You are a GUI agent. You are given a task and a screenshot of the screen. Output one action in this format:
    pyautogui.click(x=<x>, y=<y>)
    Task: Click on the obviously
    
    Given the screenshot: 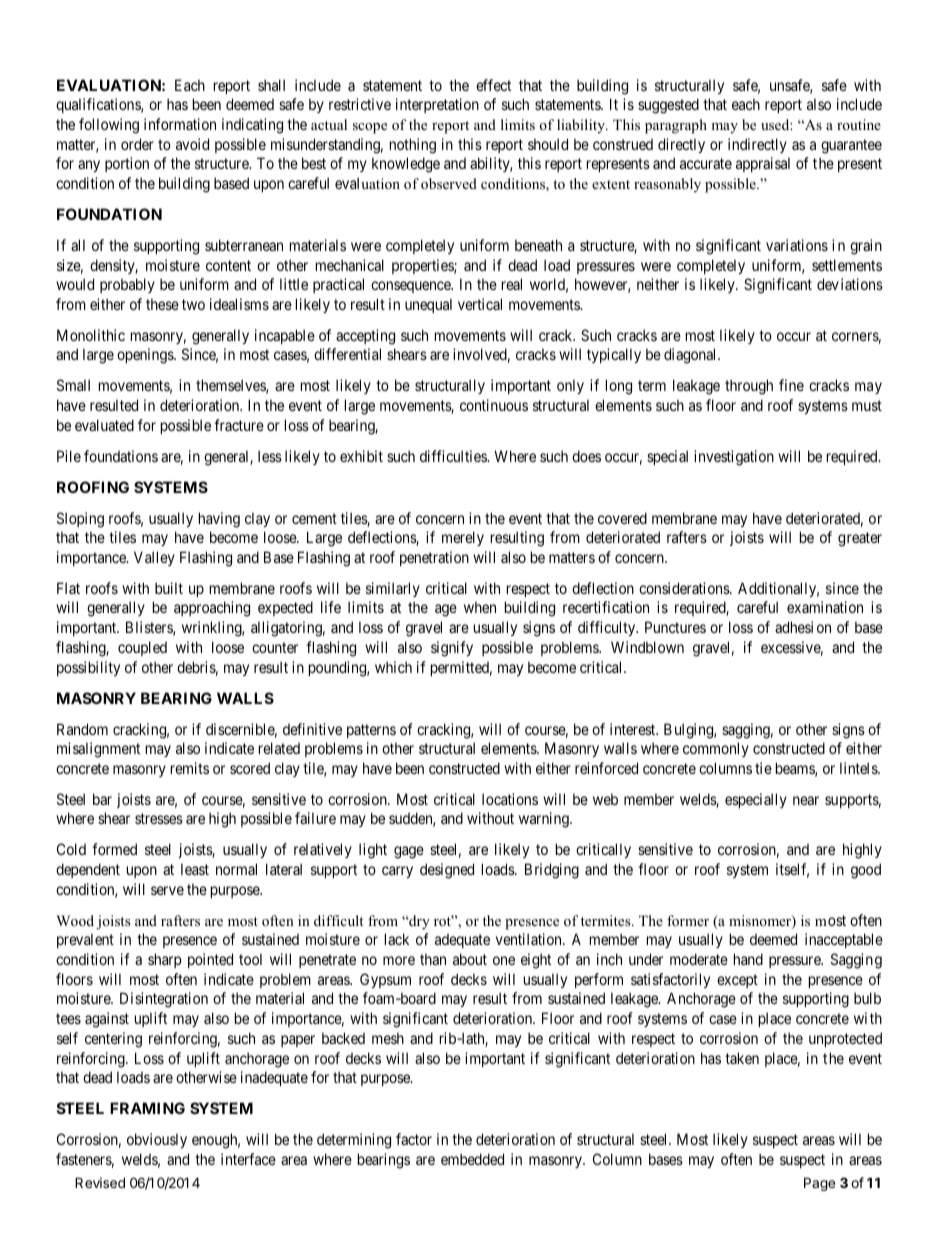 What is the action you would take?
    pyautogui.click(x=157, y=1140)
